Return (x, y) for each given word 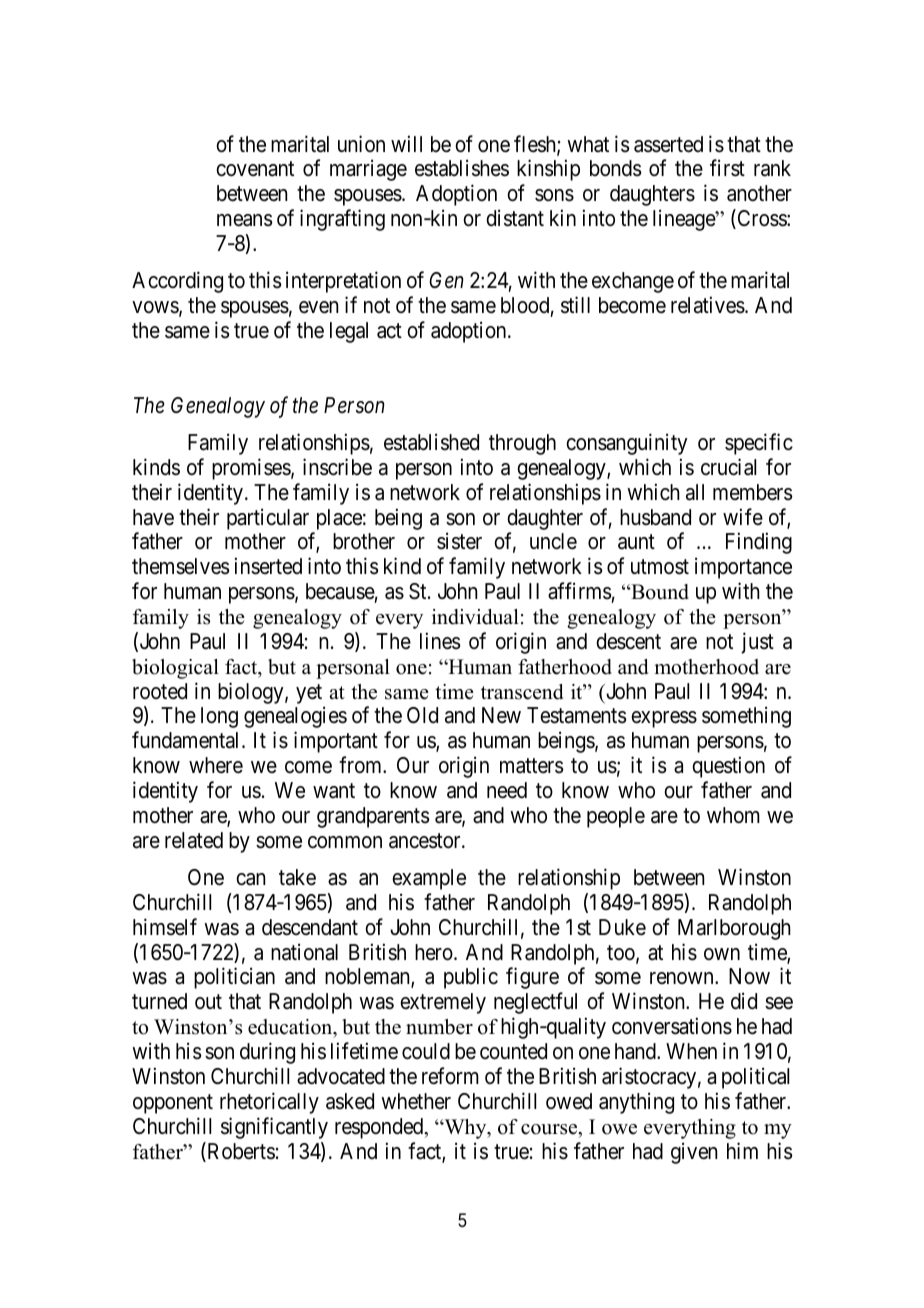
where (216, 765)
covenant (255, 169)
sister (459, 541)
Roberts (240, 1152)
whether (416, 1101)
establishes (462, 168)
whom (733, 815)
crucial (728, 467)
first (727, 168)
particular (268, 519)
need (507, 790)
